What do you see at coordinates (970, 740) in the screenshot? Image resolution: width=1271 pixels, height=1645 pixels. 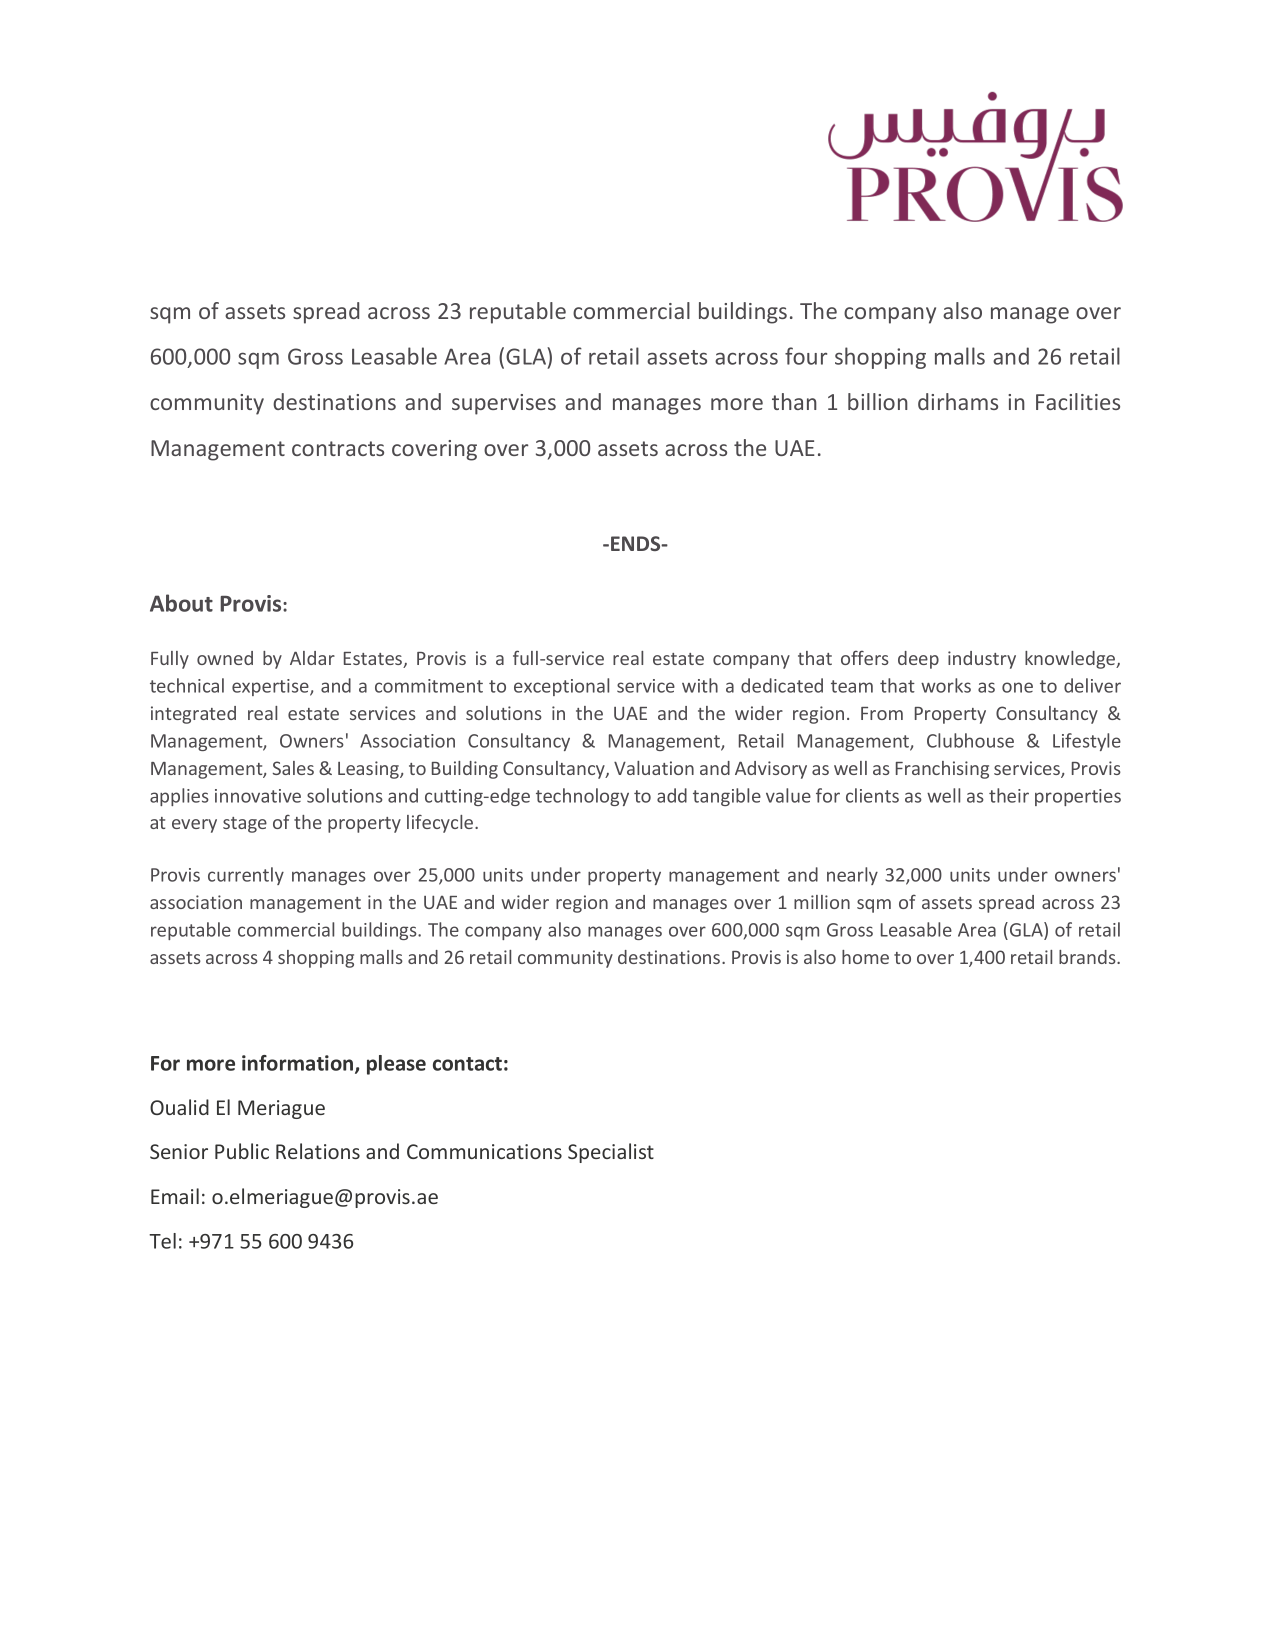 I see `Clubhouse` at bounding box center [970, 740].
